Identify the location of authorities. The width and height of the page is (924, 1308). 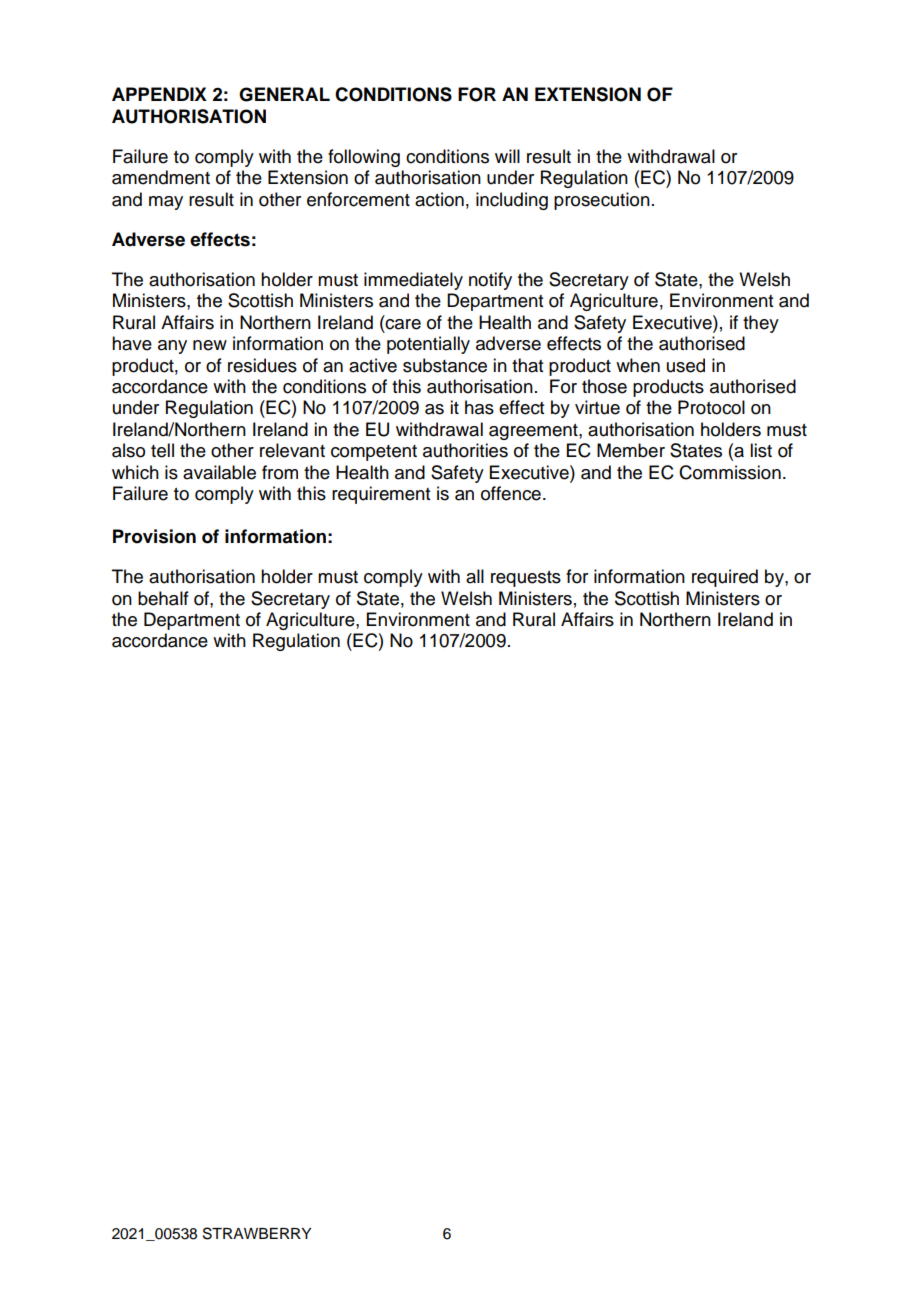
(465, 450).
